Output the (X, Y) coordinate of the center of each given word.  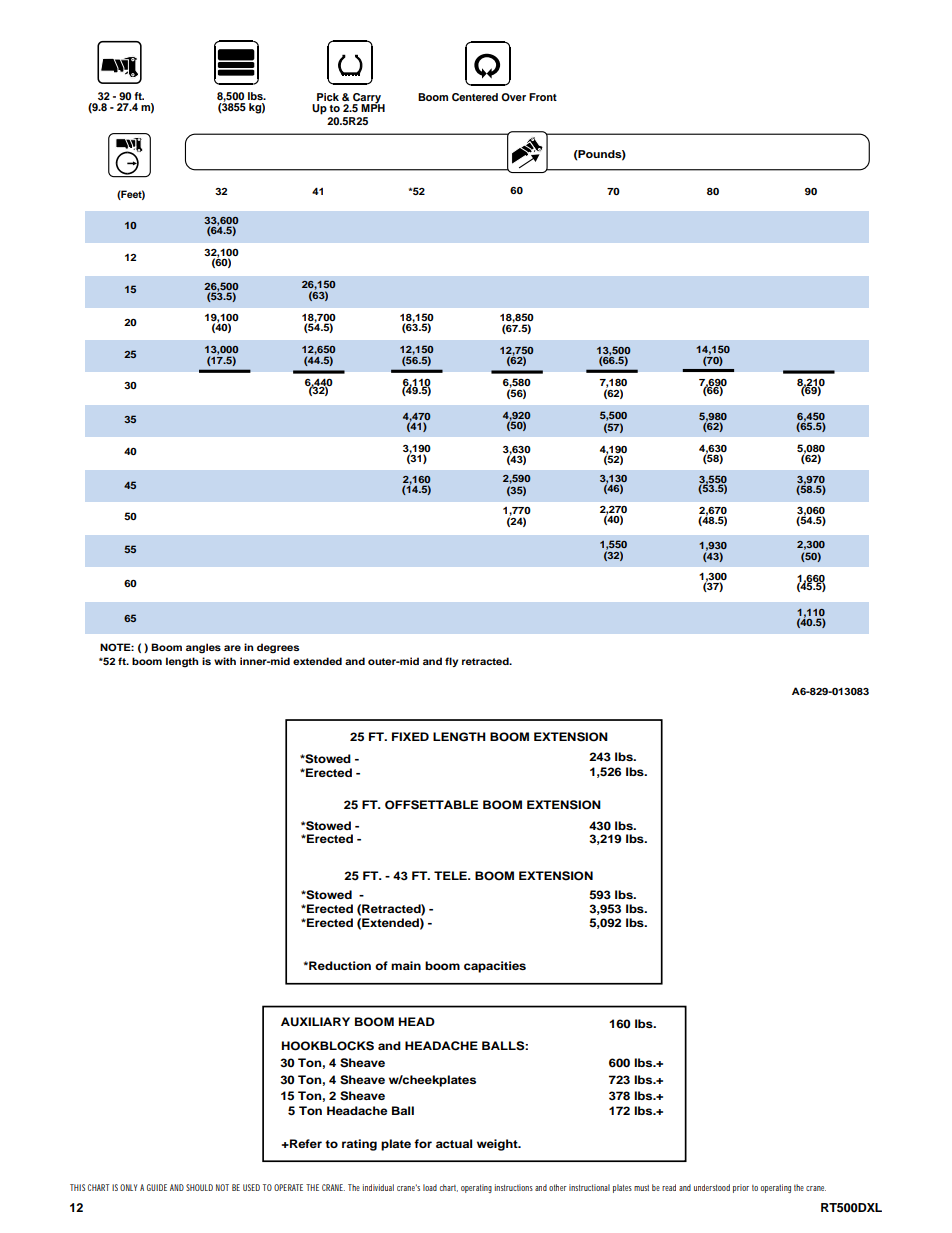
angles (203, 648)
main (406, 965)
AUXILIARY (315, 1022)
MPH (373, 107)
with (225, 661)
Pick (328, 97)
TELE (451, 875)
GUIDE (157, 1187)
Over (513, 97)
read (669, 1187)
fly (451, 662)
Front (543, 97)
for (423, 1143)
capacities (495, 967)
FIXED (410, 736)
